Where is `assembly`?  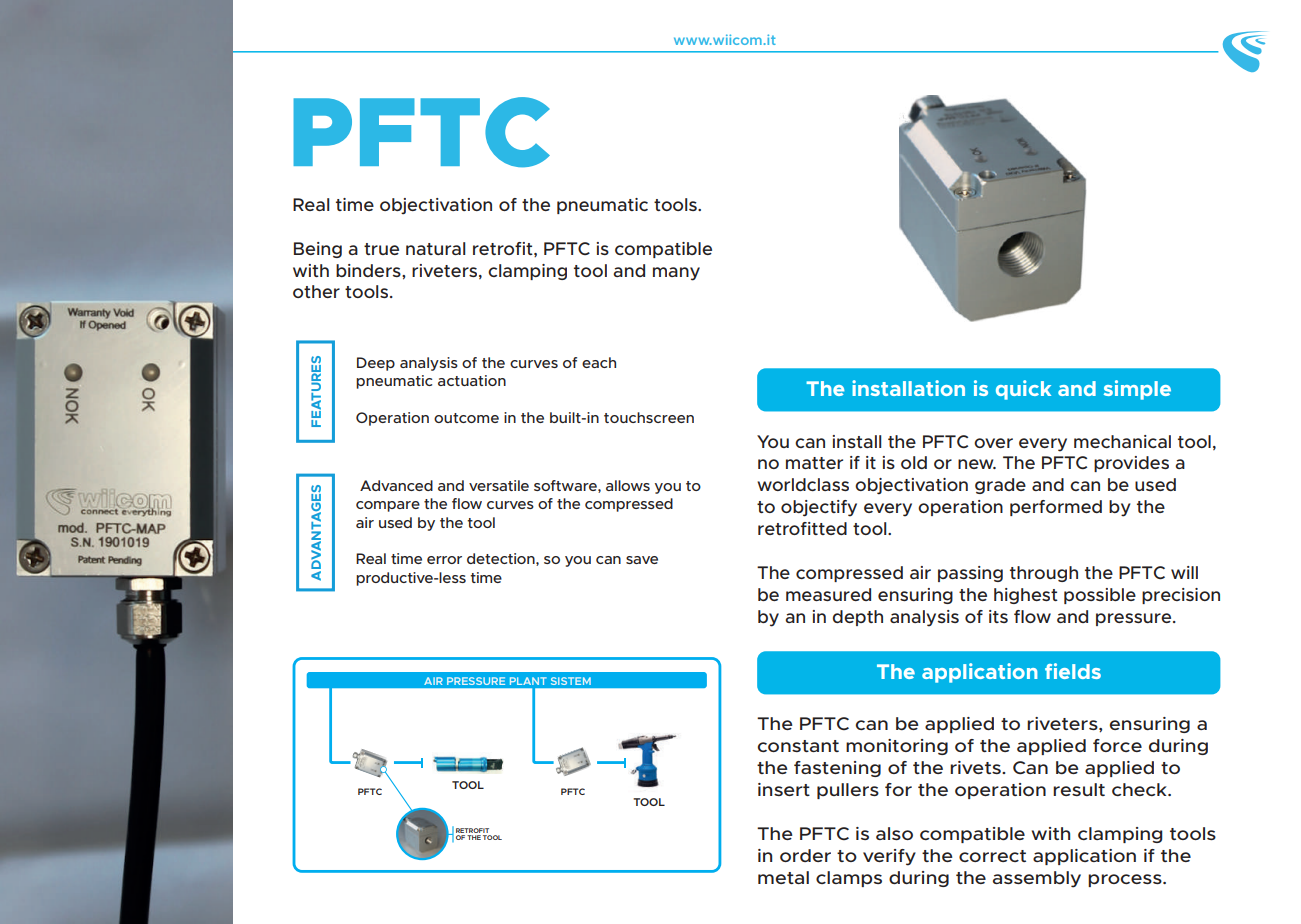
assembly is located at coordinates (1037, 879).
